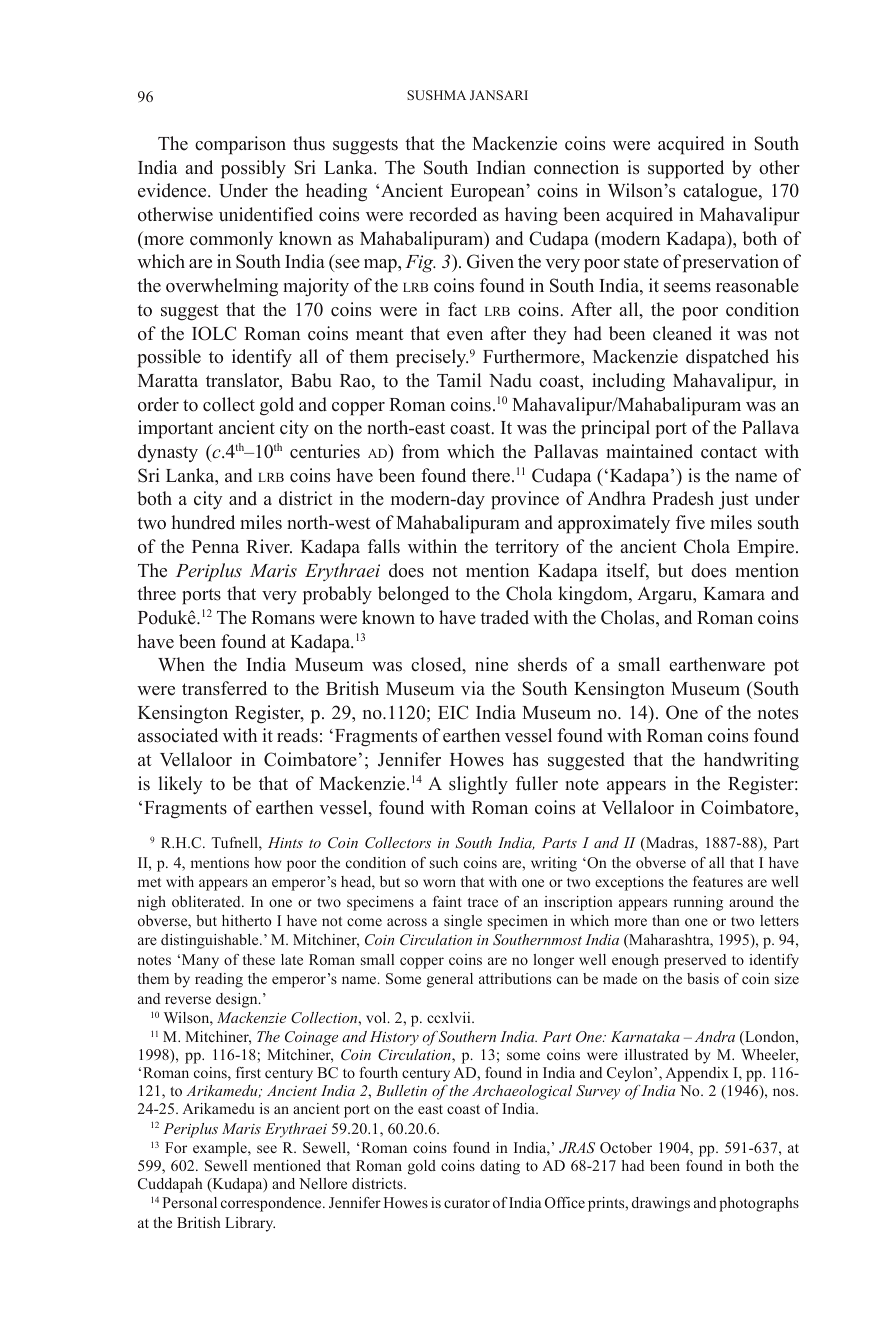  What do you see at coordinates (721, 192) in the screenshot?
I see `catalogue` at bounding box center [721, 192].
